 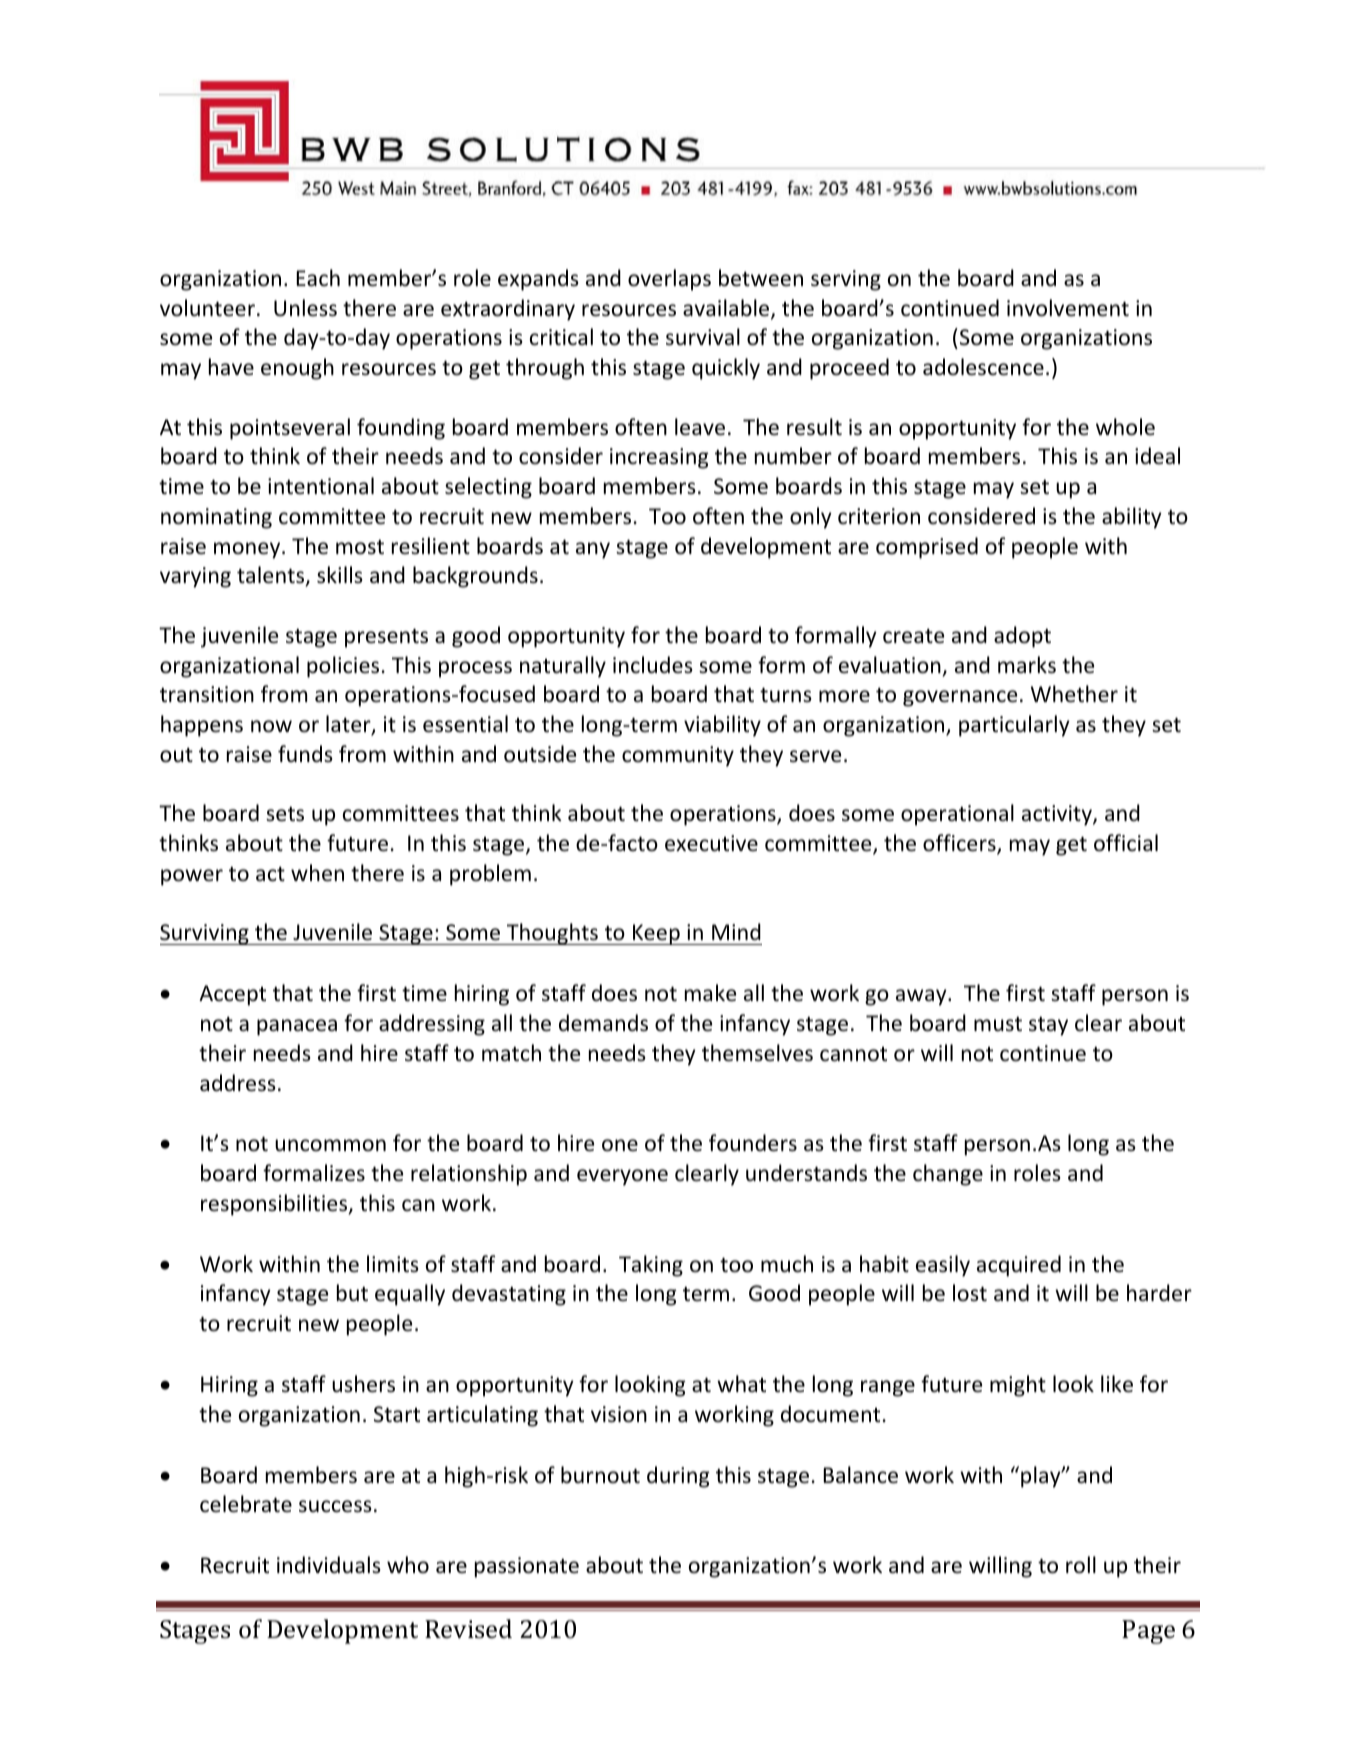 What do you see at coordinates (703, 336) in the screenshot?
I see `survival` at bounding box center [703, 336].
